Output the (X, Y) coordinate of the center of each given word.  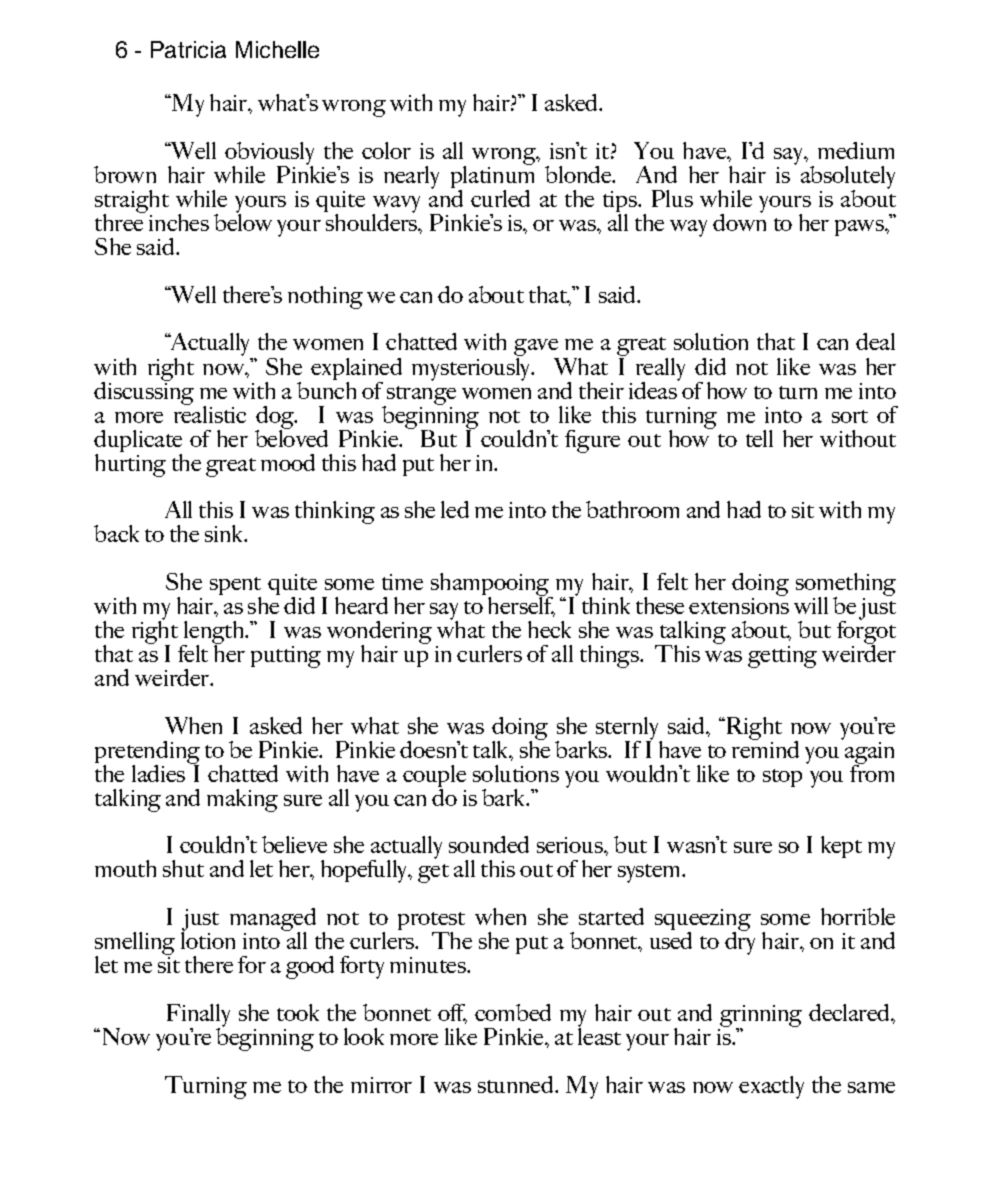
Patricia (188, 49)
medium (856, 150)
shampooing (491, 586)
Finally (198, 1016)
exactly (771, 1087)
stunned (517, 1084)
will (811, 605)
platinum (492, 177)
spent (235, 587)
